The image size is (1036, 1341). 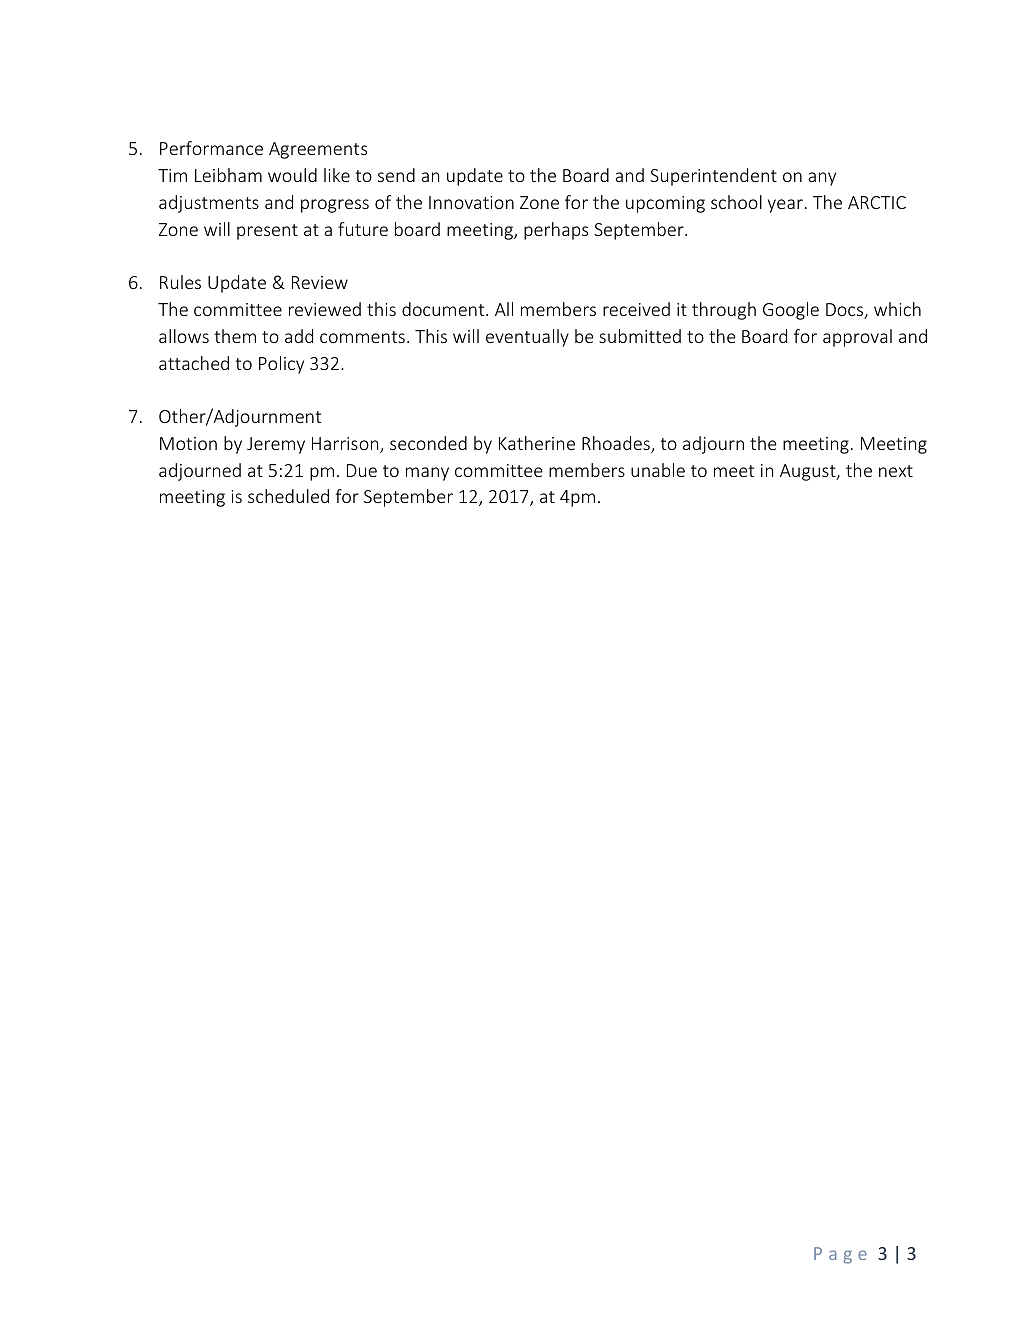 What do you see at coordinates (527, 338) in the screenshot?
I see `eventually` at bounding box center [527, 338].
